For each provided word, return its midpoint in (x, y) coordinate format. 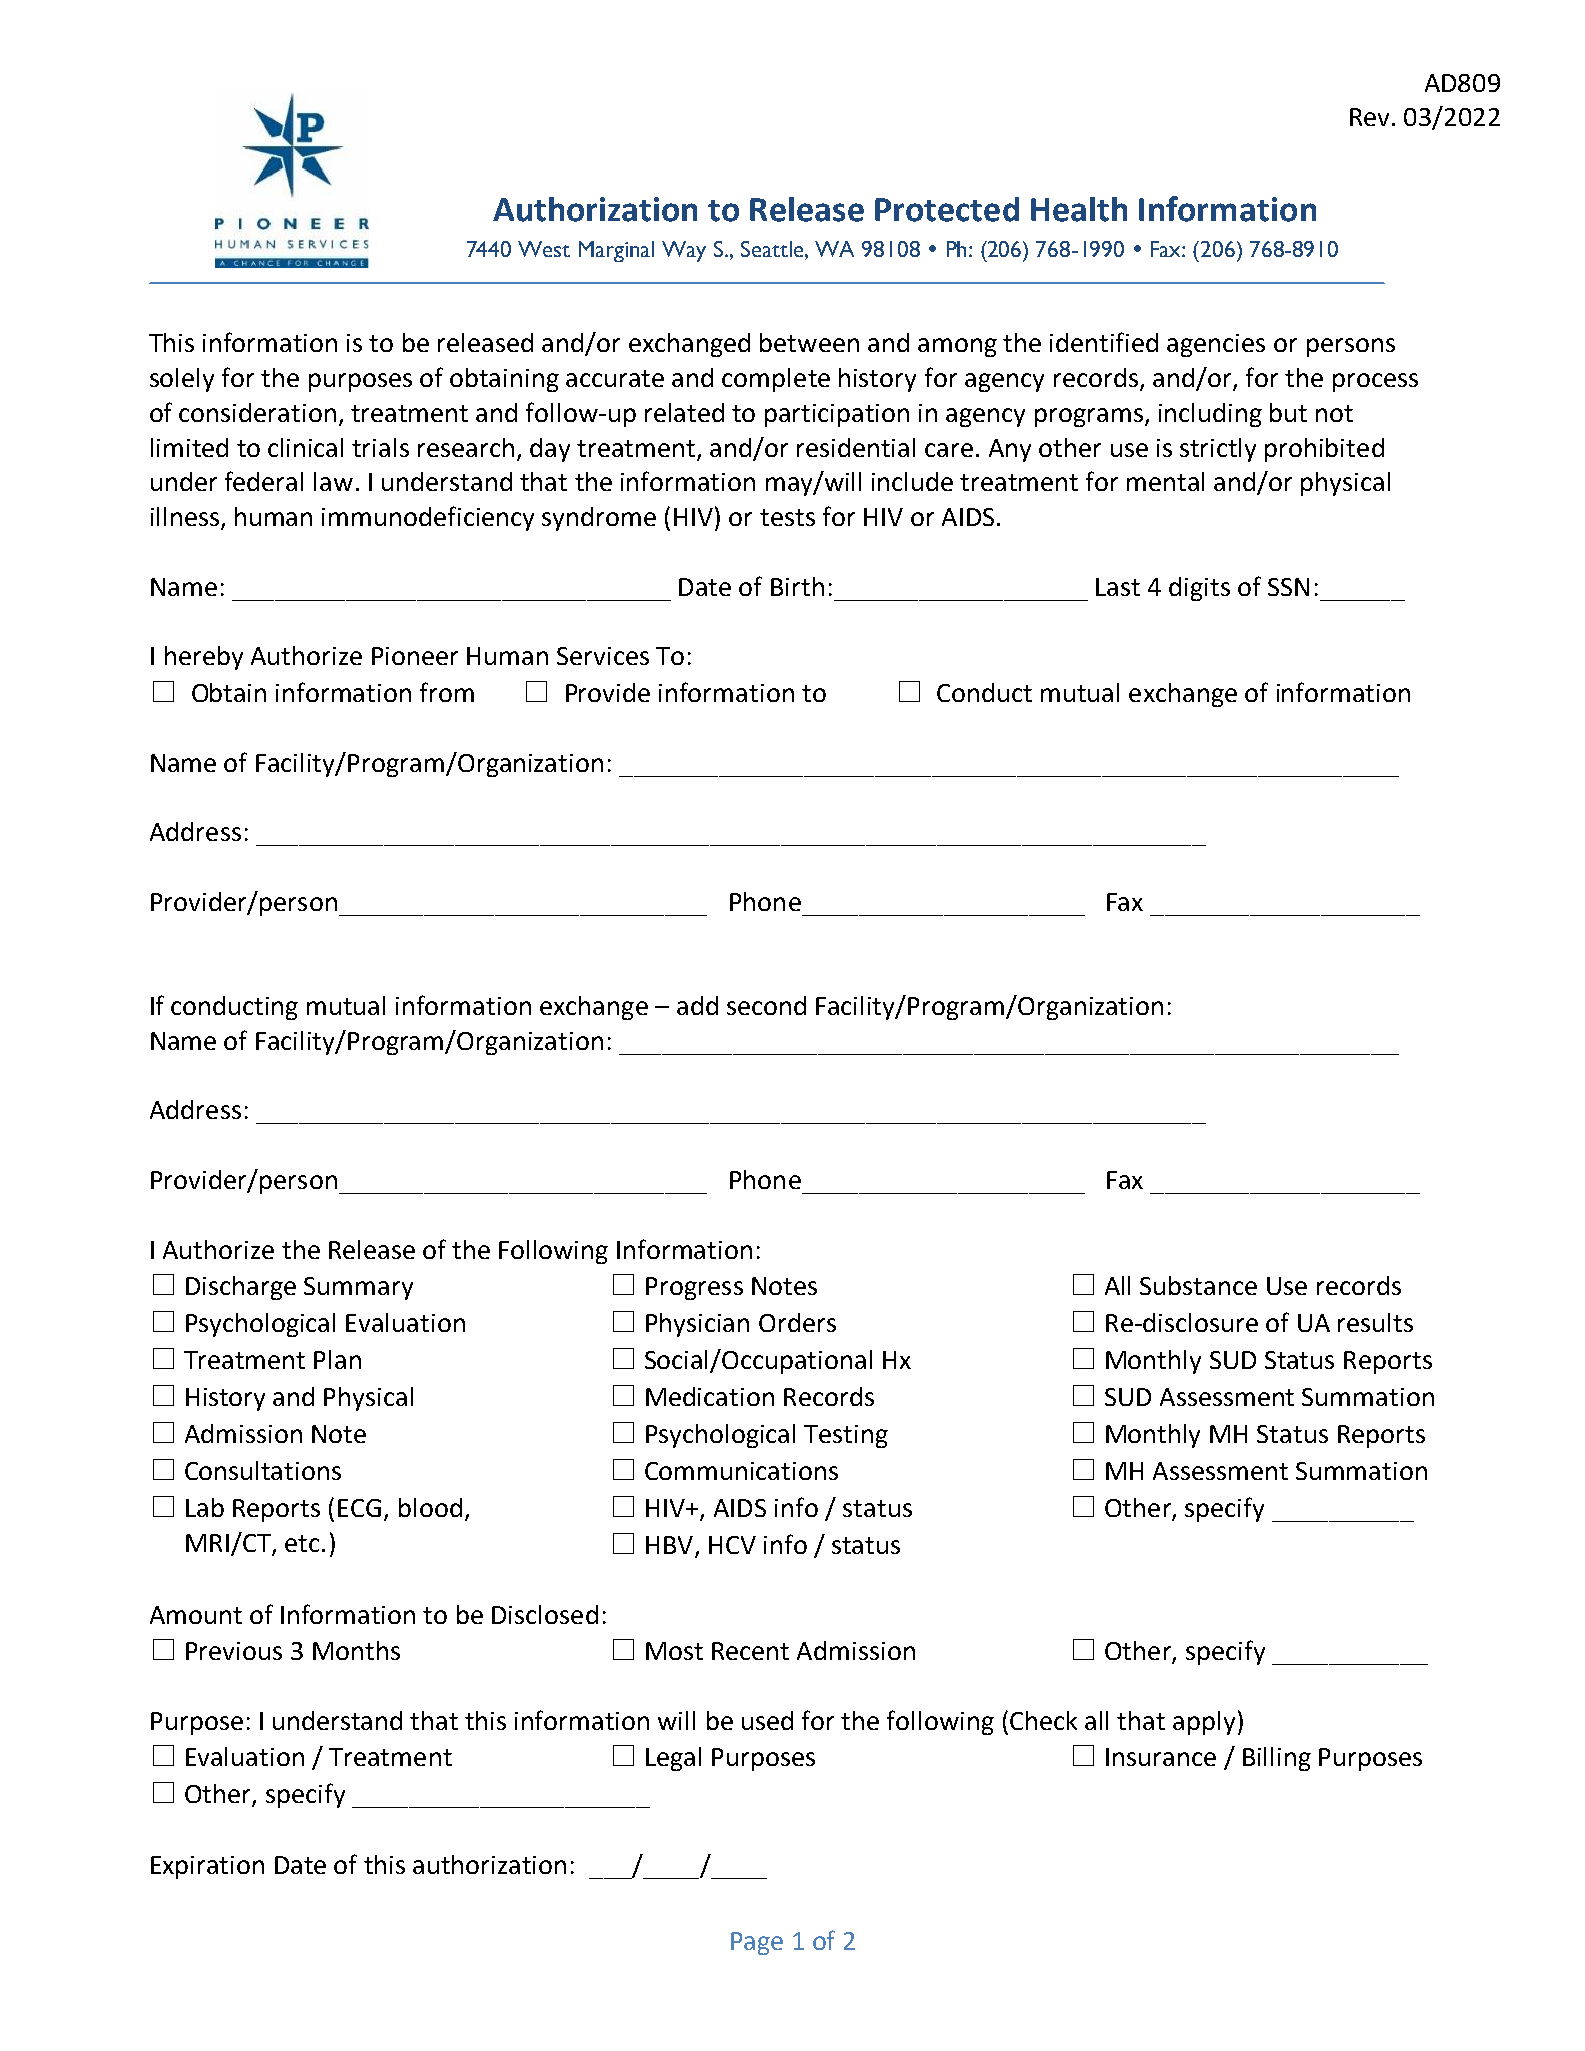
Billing (1277, 1759)
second (766, 1005)
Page (757, 1943)
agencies (1216, 345)
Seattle (773, 249)
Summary (358, 1288)
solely (182, 380)
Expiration (207, 1867)
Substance (1198, 1285)
